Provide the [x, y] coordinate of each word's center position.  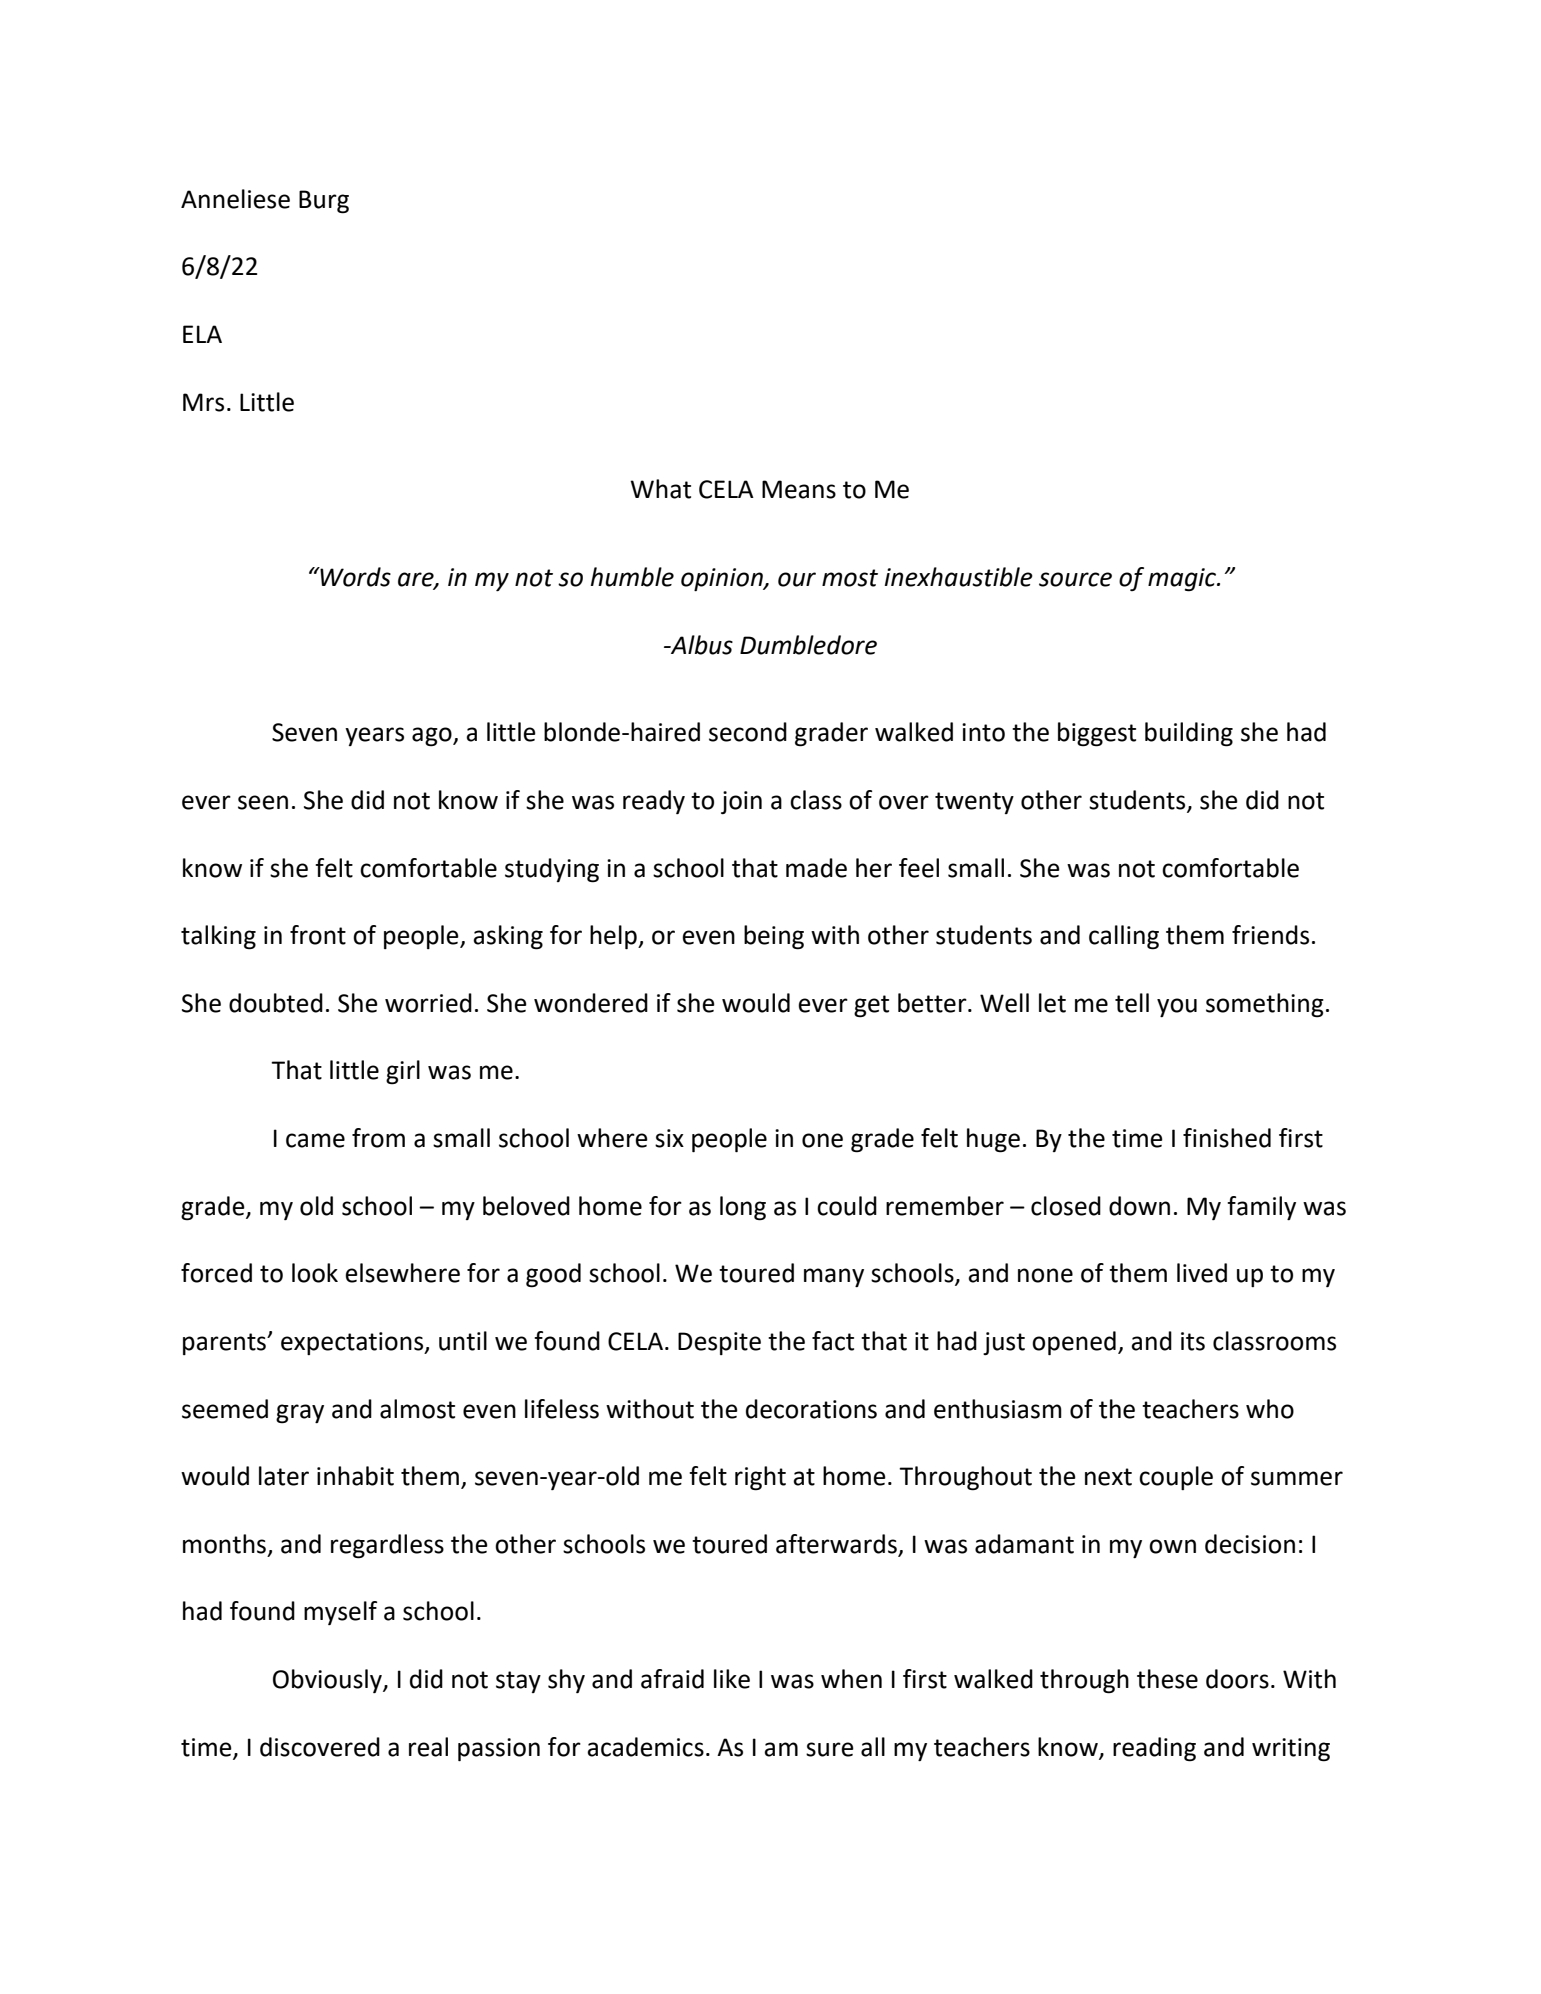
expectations [353, 1343]
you [1177, 1007]
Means [799, 489]
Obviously [328, 1681]
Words [354, 577]
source [1075, 579]
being [774, 937]
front [318, 935]
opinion [723, 579]
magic [1183, 580]
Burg [324, 202]
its [1193, 1341]
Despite [719, 1343]
